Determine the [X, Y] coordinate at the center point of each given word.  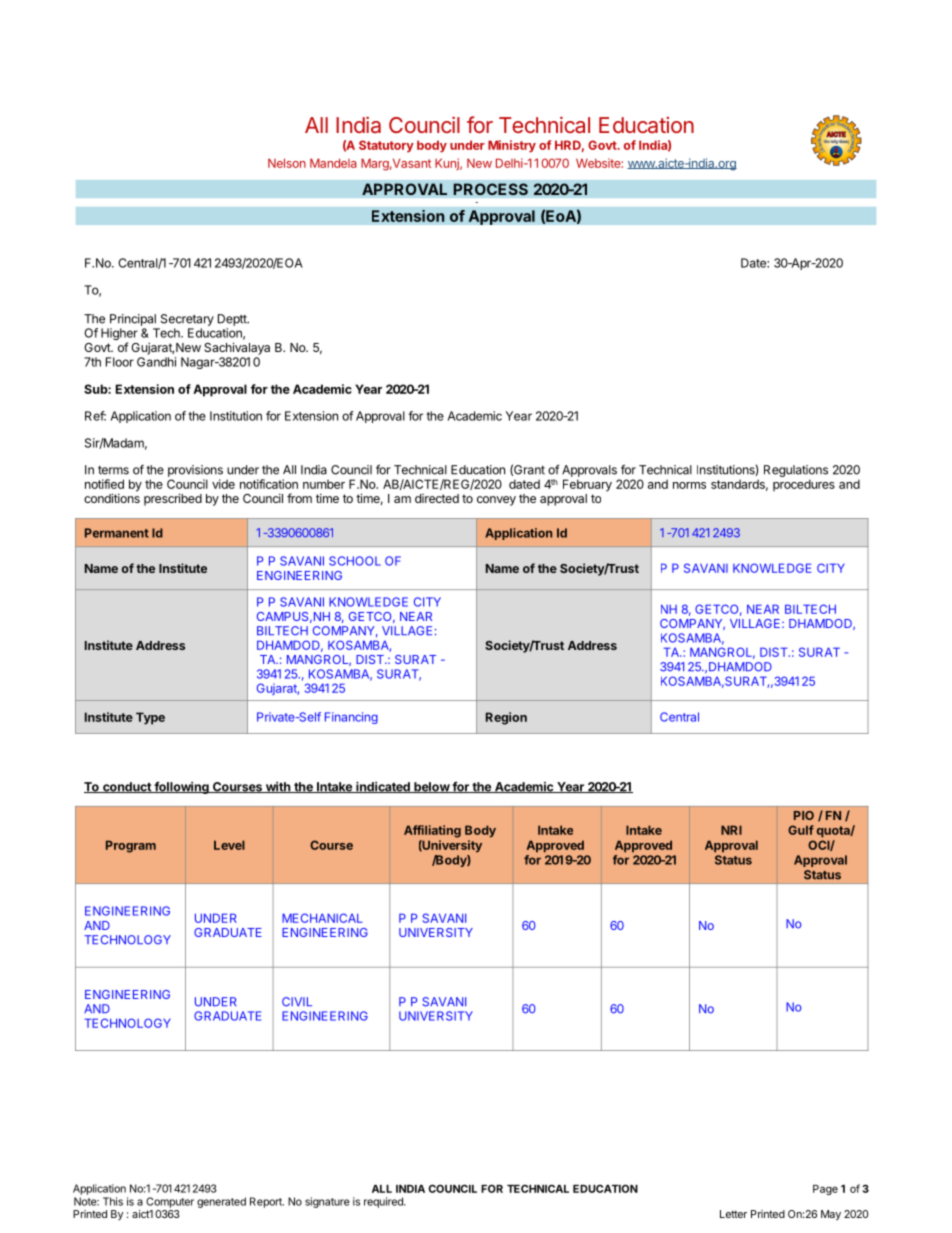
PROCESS [490, 189]
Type [150, 718]
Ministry [512, 146]
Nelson [287, 163]
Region [506, 718]
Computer [170, 1202]
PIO [804, 815]
